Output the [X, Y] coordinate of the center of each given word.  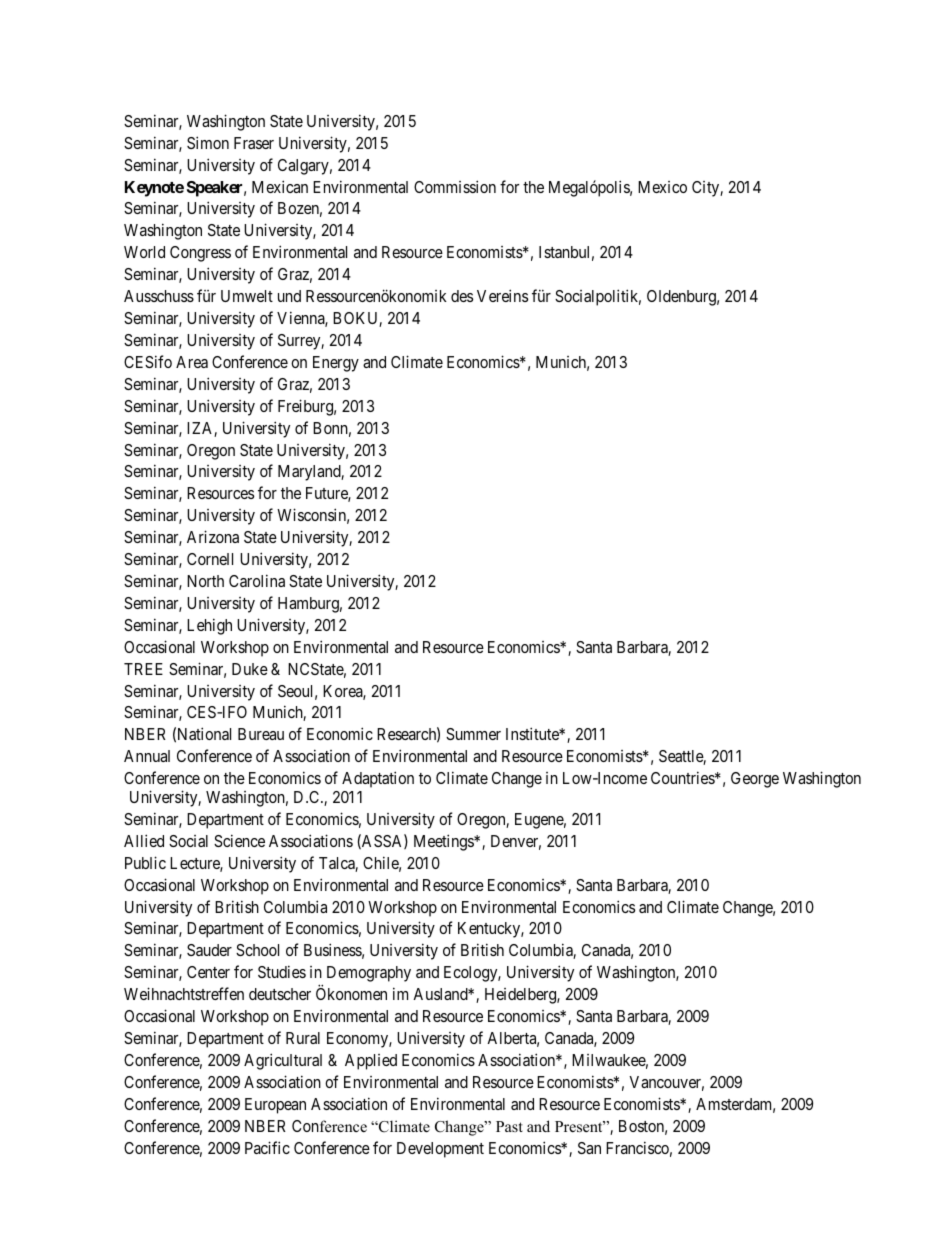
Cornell [210, 559]
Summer [473, 734]
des [462, 296]
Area [192, 362]
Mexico [662, 187]
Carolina [257, 580]
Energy [336, 364]
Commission [455, 186]
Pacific [267, 1147]
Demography [369, 974]
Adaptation [378, 779]
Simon [208, 142]
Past [509, 1126]
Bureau [261, 734]
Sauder [209, 950]
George [755, 780]
